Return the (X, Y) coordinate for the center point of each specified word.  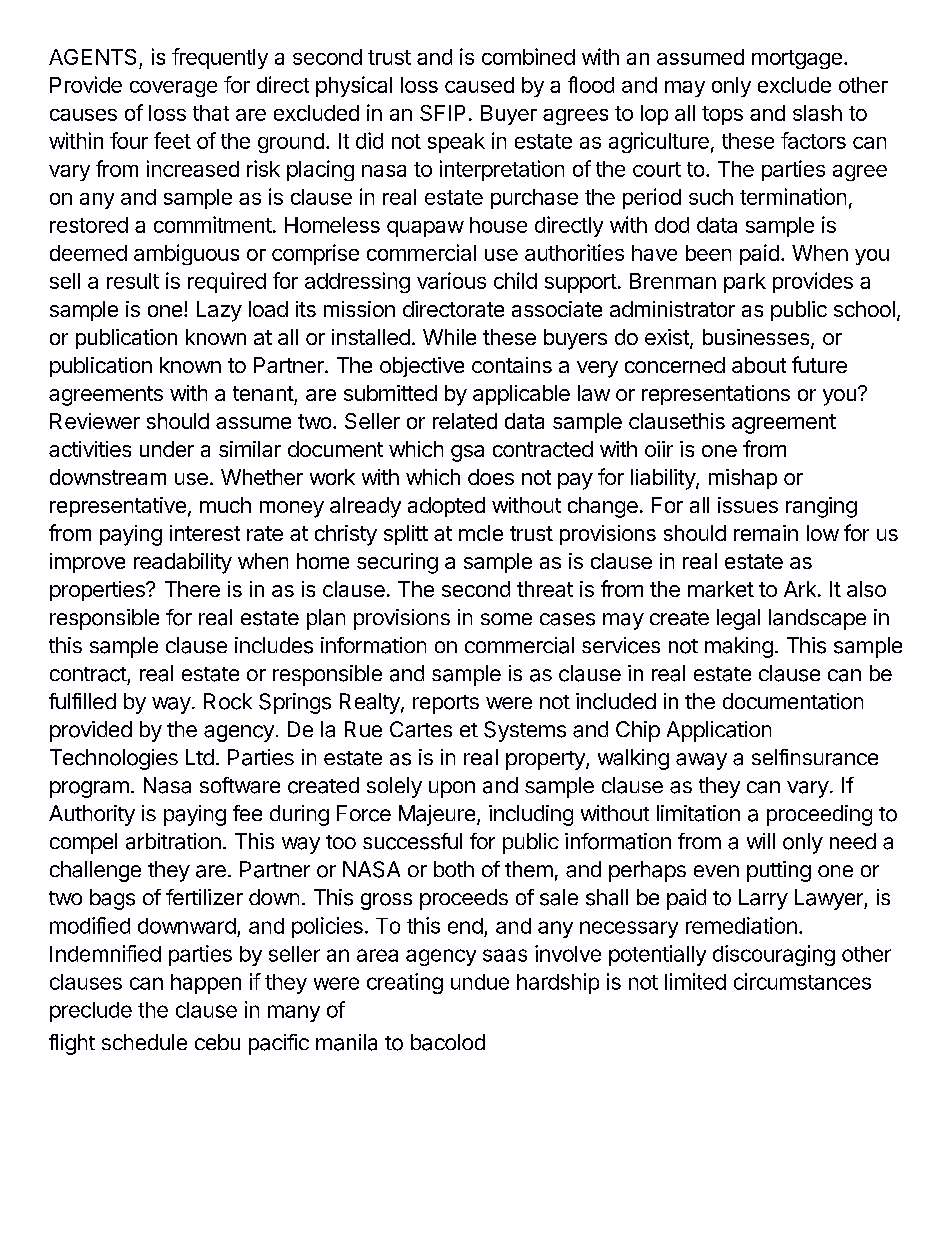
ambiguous (186, 254)
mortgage (797, 59)
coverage (173, 89)
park (745, 283)
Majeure (437, 815)
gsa (467, 453)
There (192, 589)
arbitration (173, 841)
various (451, 280)
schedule (144, 1042)
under (167, 449)
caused (479, 85)
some (506, 619)
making (739, 647)
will (761, 841)
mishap (743, 479)
